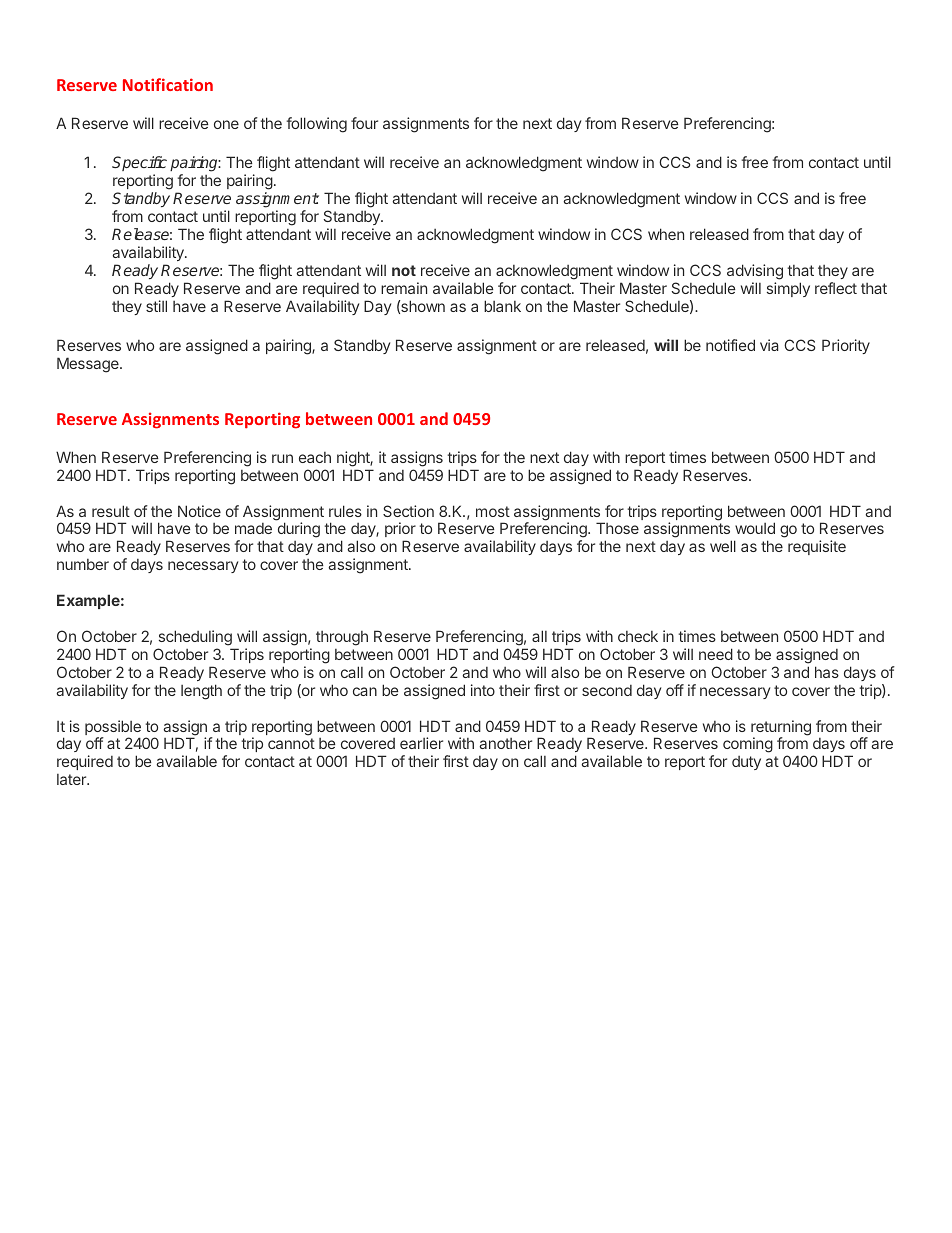 Image resolution: width=952 pixels, height=1233 pixels. What do you see at coordinates (364, 123) in the document?
I see `four` at bounding box center [364, 123].
